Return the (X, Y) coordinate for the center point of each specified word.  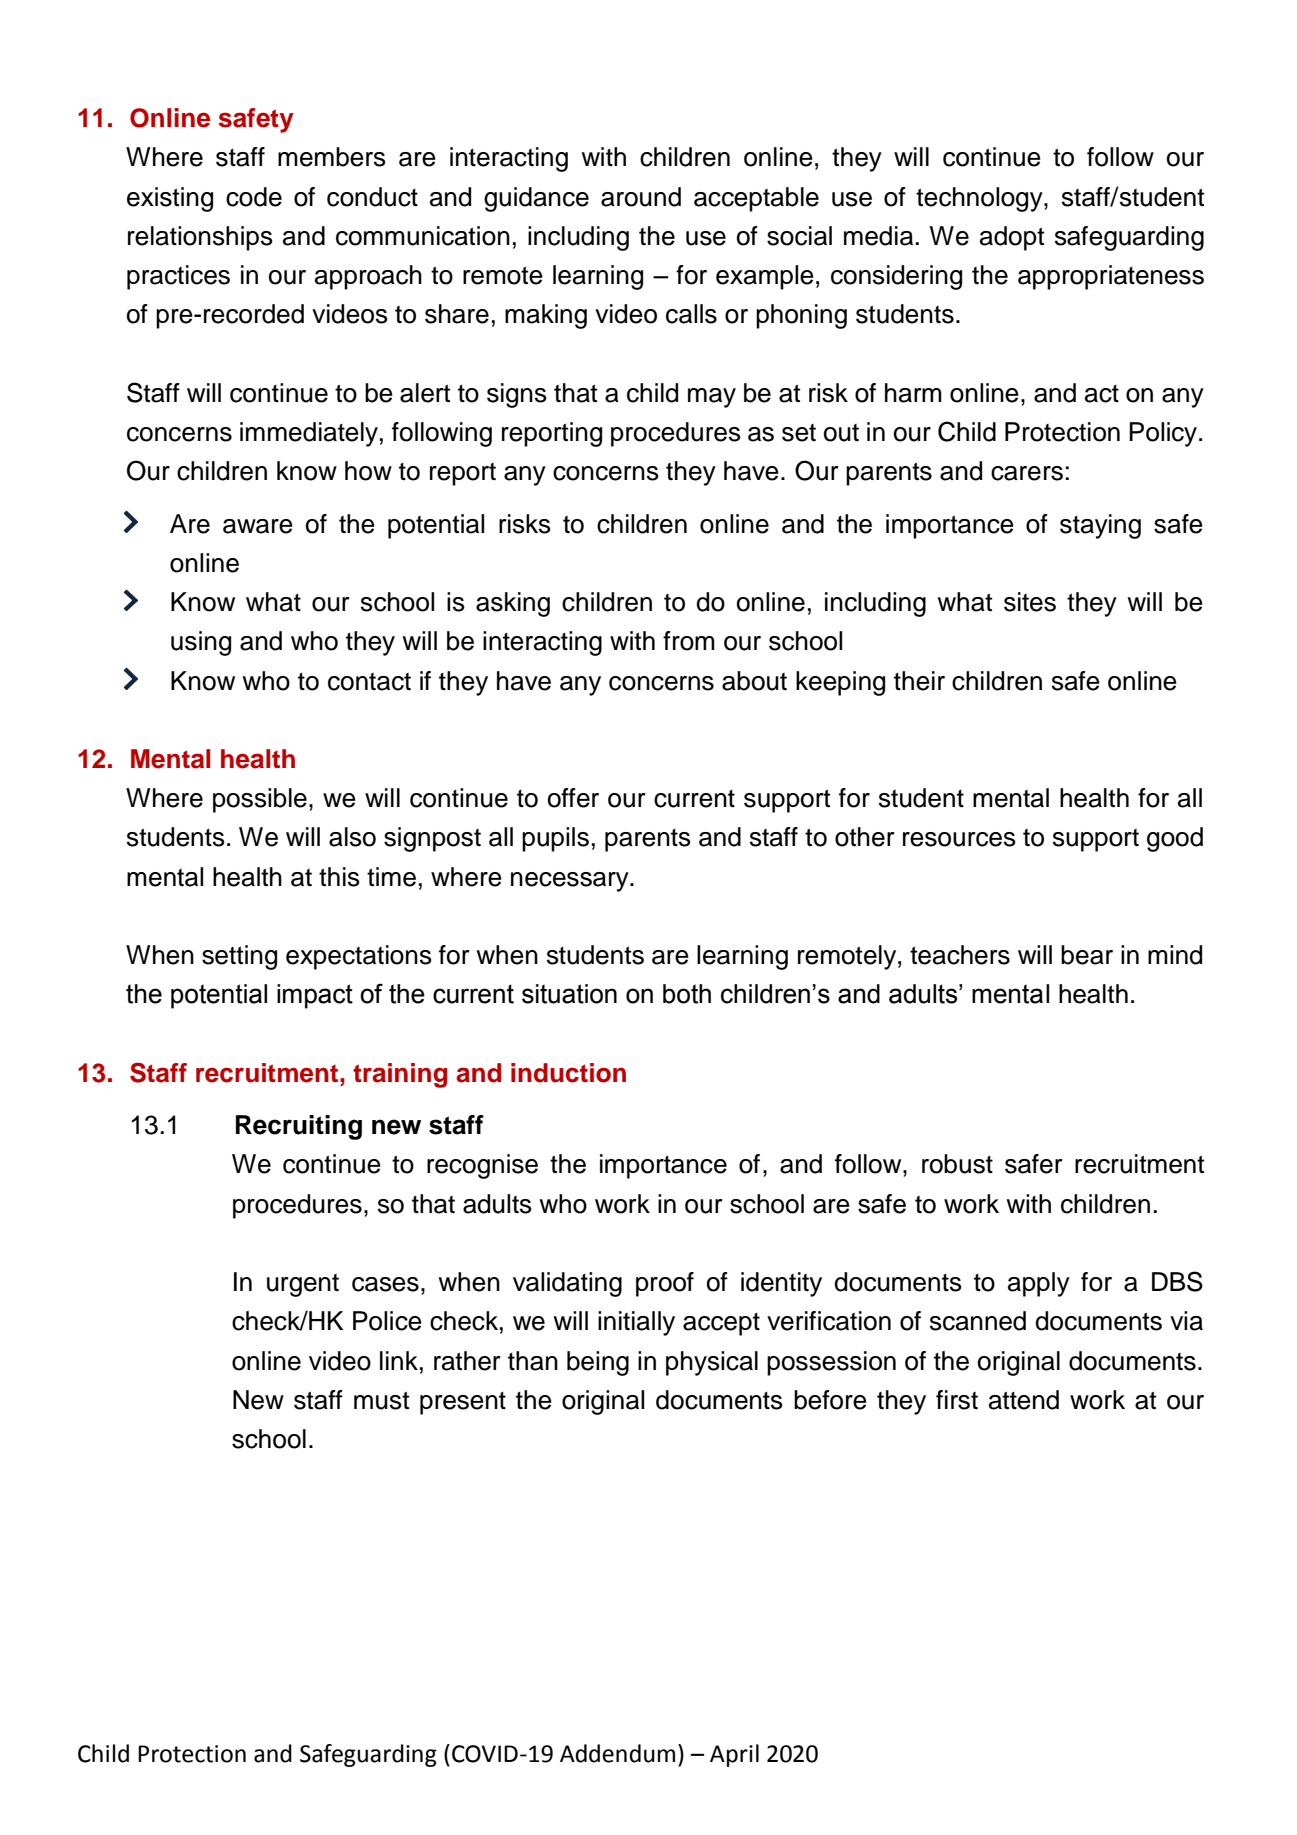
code (254, 197)
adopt (1012, 238)
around (641, 197)
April (734, 1755)
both (687, 994)
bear (1087, 955)
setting (239, 957)
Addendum (617, 1753)
